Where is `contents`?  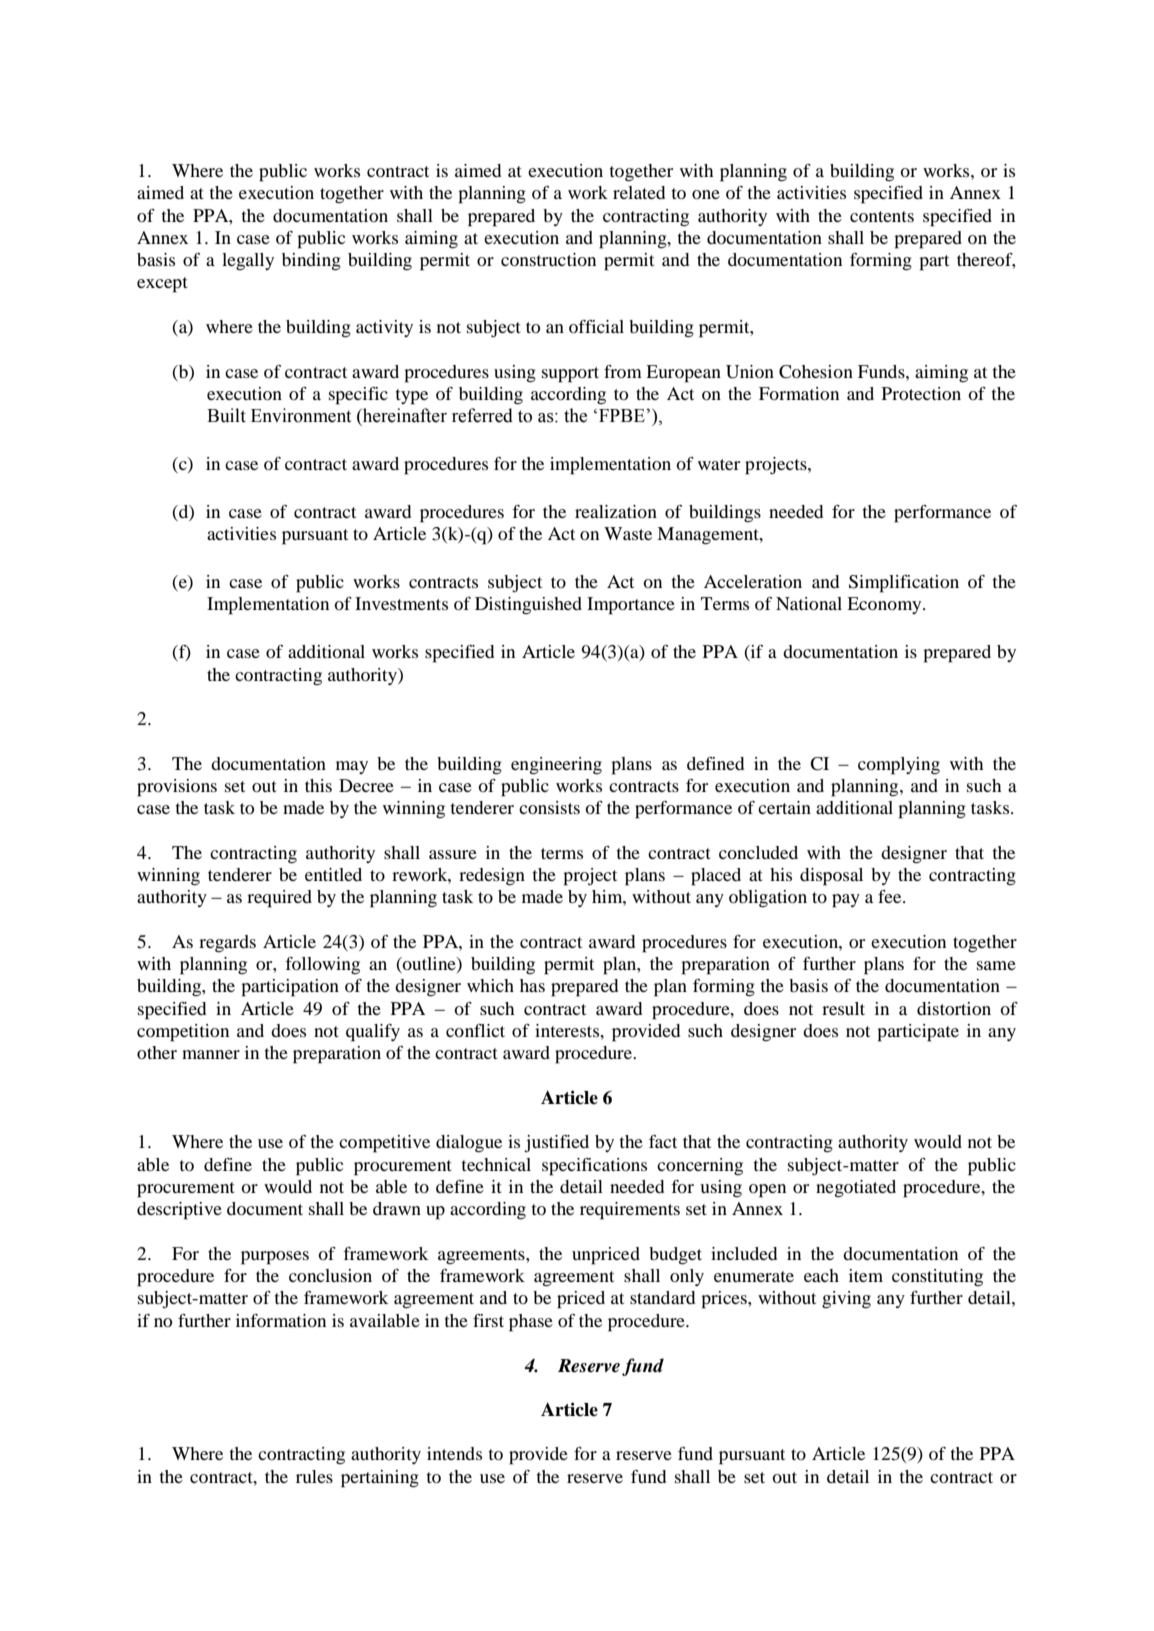
contents is located at coordinates (882, 216).
